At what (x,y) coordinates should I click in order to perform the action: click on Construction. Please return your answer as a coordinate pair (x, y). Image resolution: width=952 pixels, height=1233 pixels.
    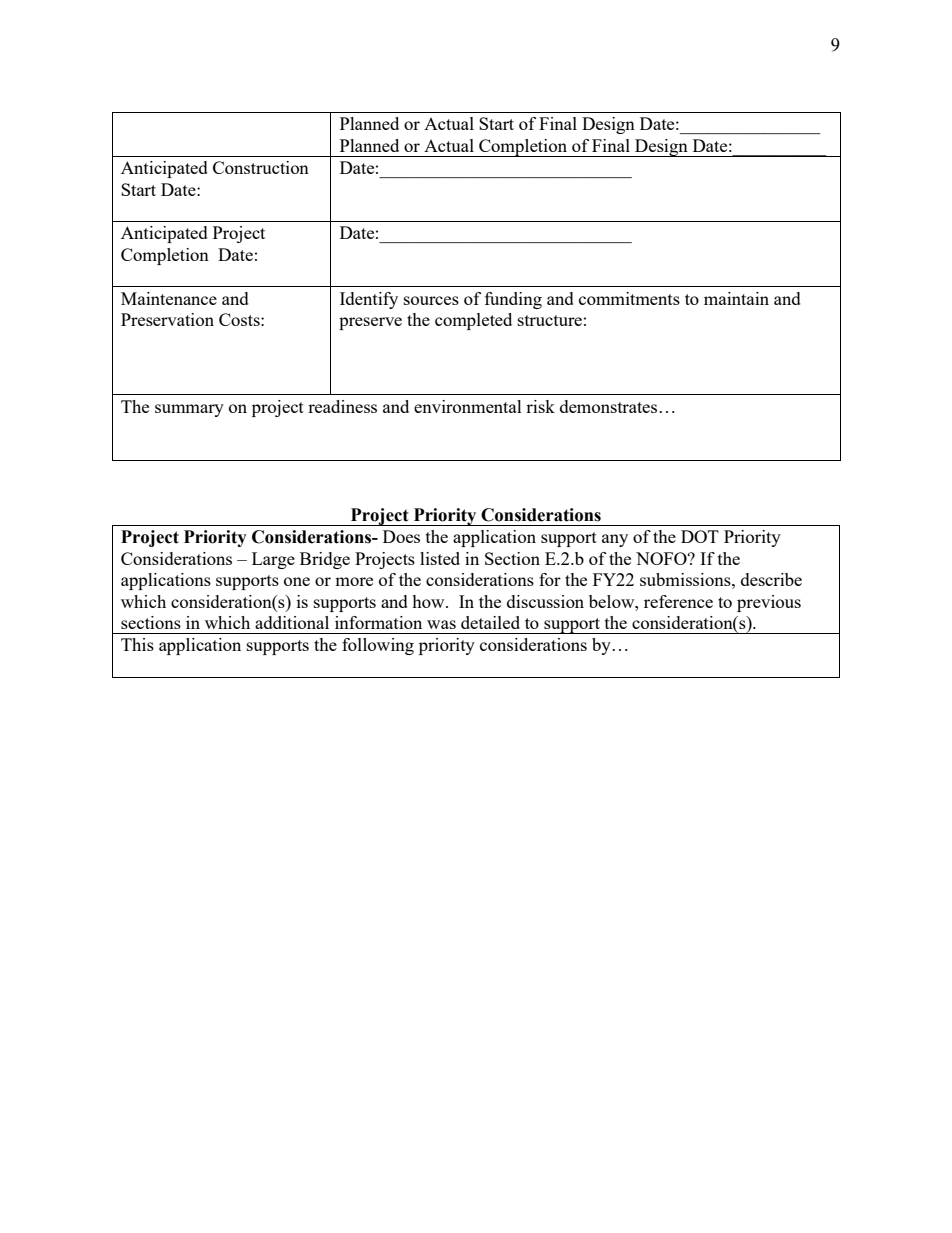
    Looking at the image, I should click on (261, 167).
